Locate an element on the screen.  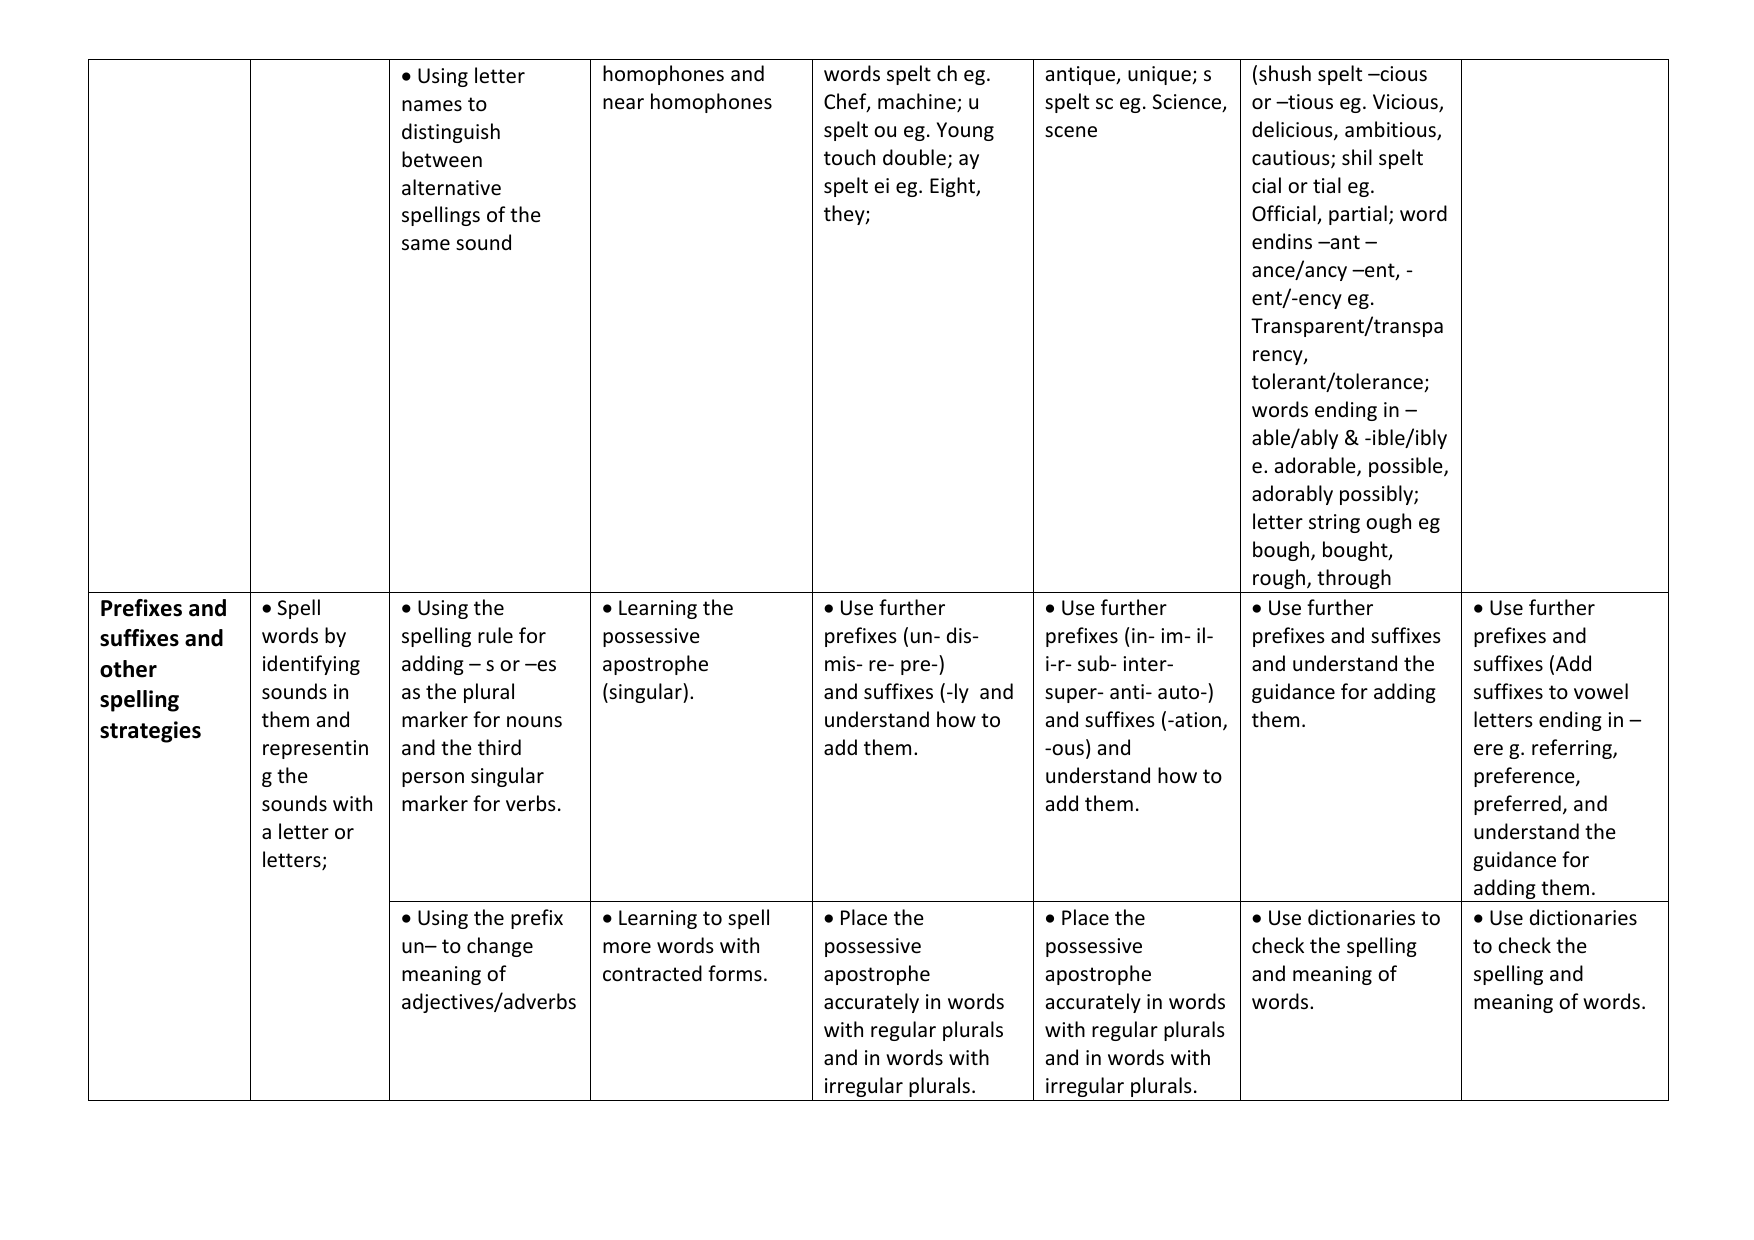
forms is located at coordinates (735, 973).
